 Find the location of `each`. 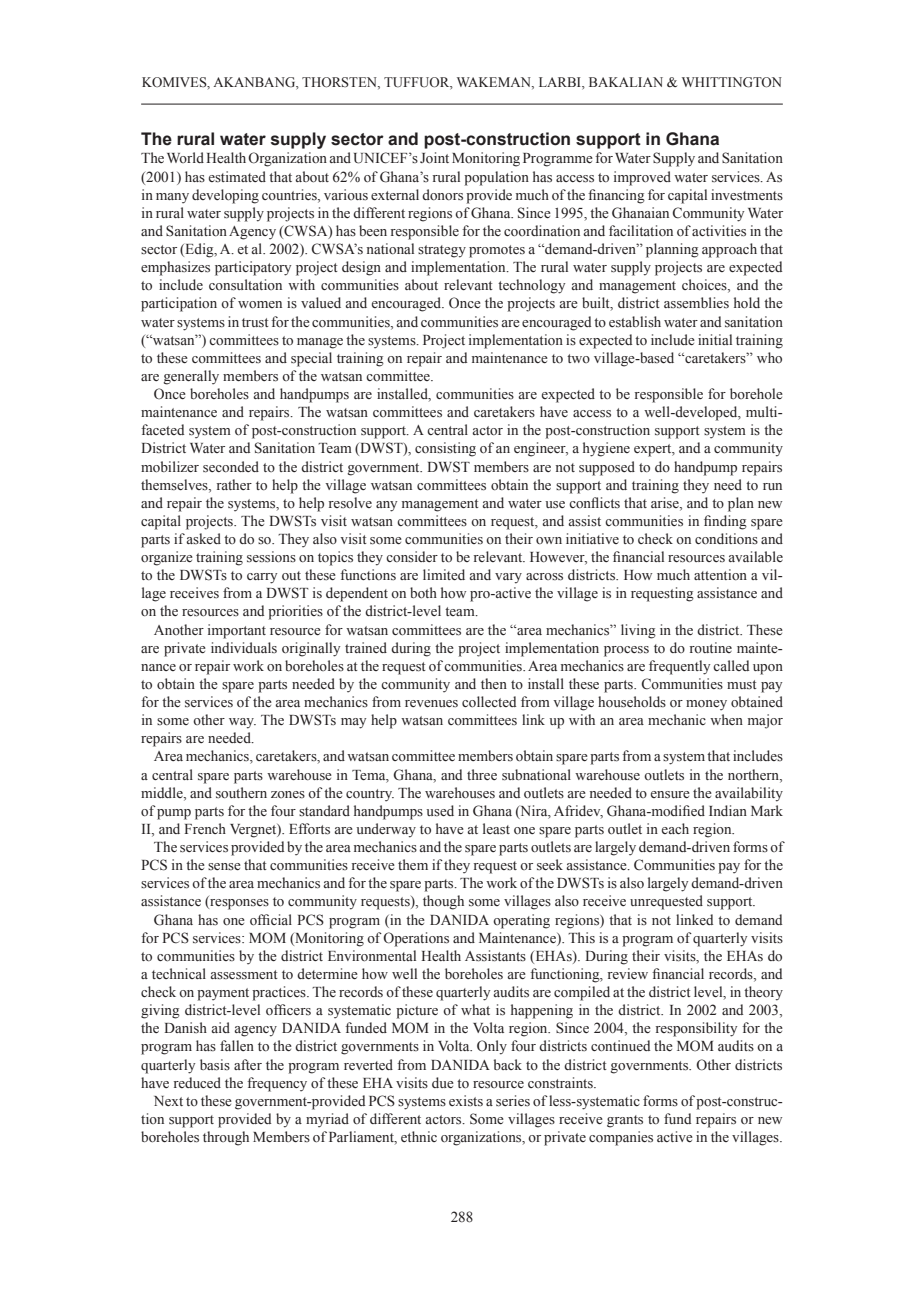

each is located at coordinates (675, 828).
